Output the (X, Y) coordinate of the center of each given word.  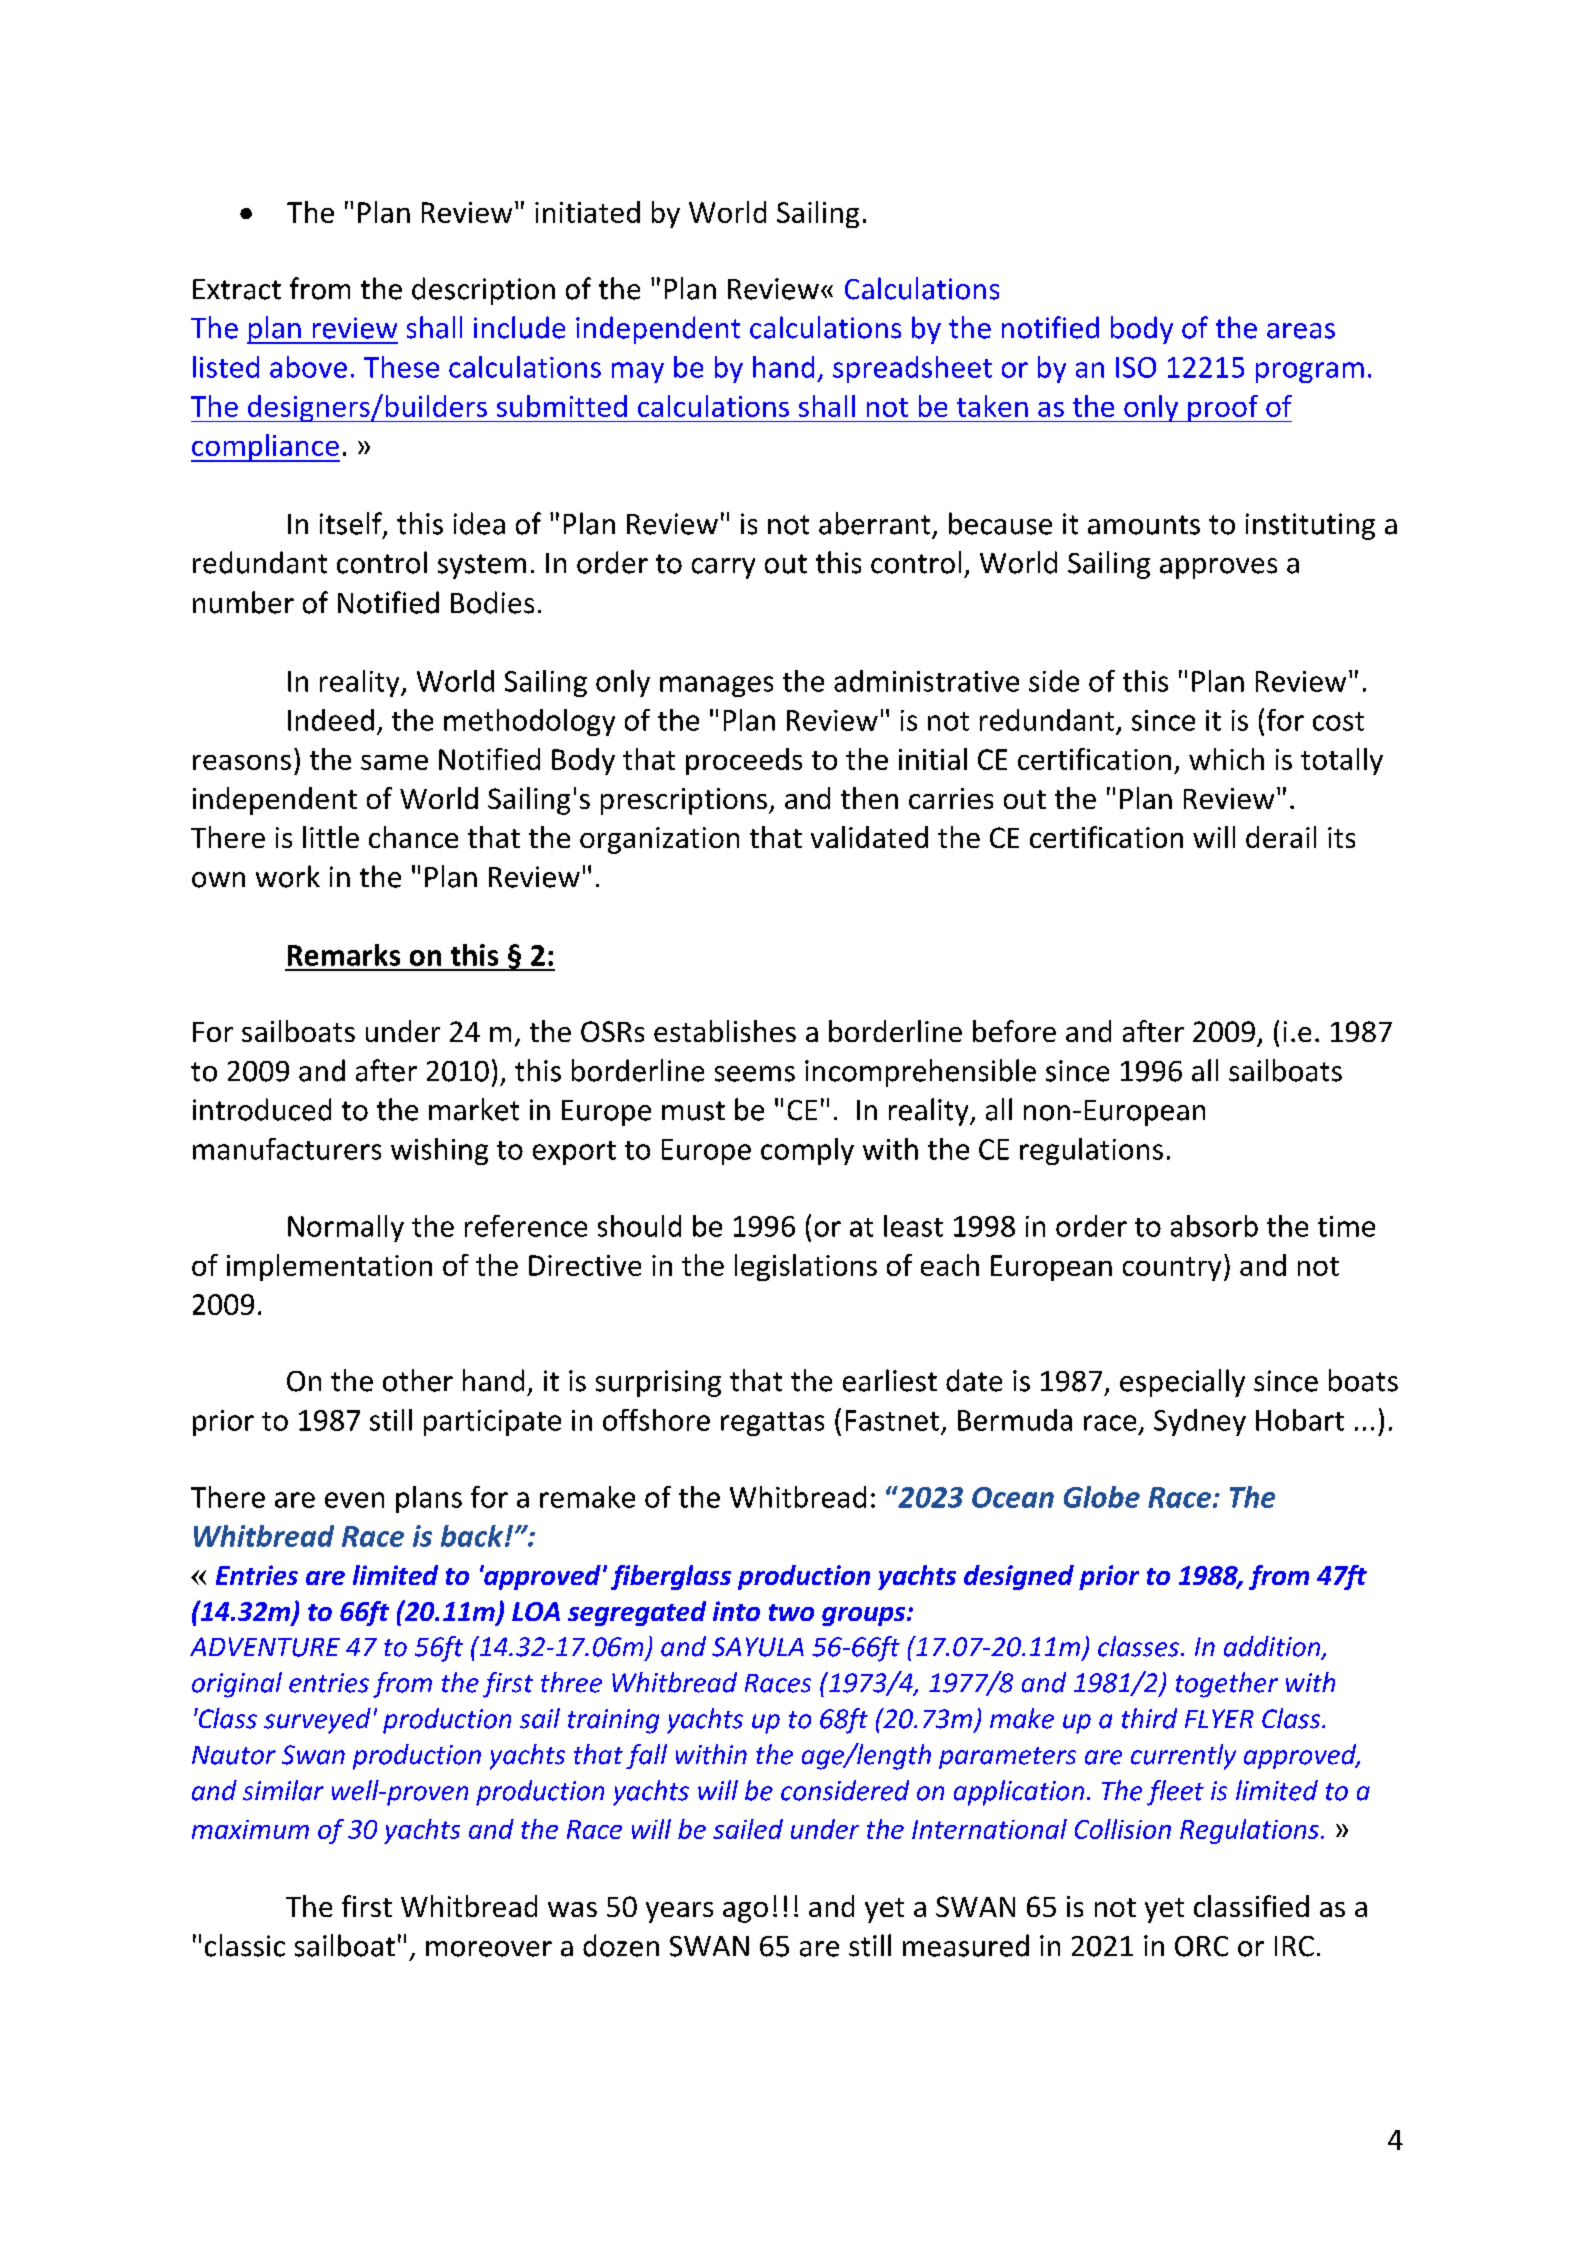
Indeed (331, 720)
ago (745, 1912)
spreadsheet (912, 369)
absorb (1214, 1226)
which (1226, 759)
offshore (656, 1420)
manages (716, 686)
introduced (262, 1109)
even (354, 1500)
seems (755, 1074)
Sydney (1200, 1422)
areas (1301, 331)
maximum (250, 1829)
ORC (1201, 1946)
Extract (237, 289)
